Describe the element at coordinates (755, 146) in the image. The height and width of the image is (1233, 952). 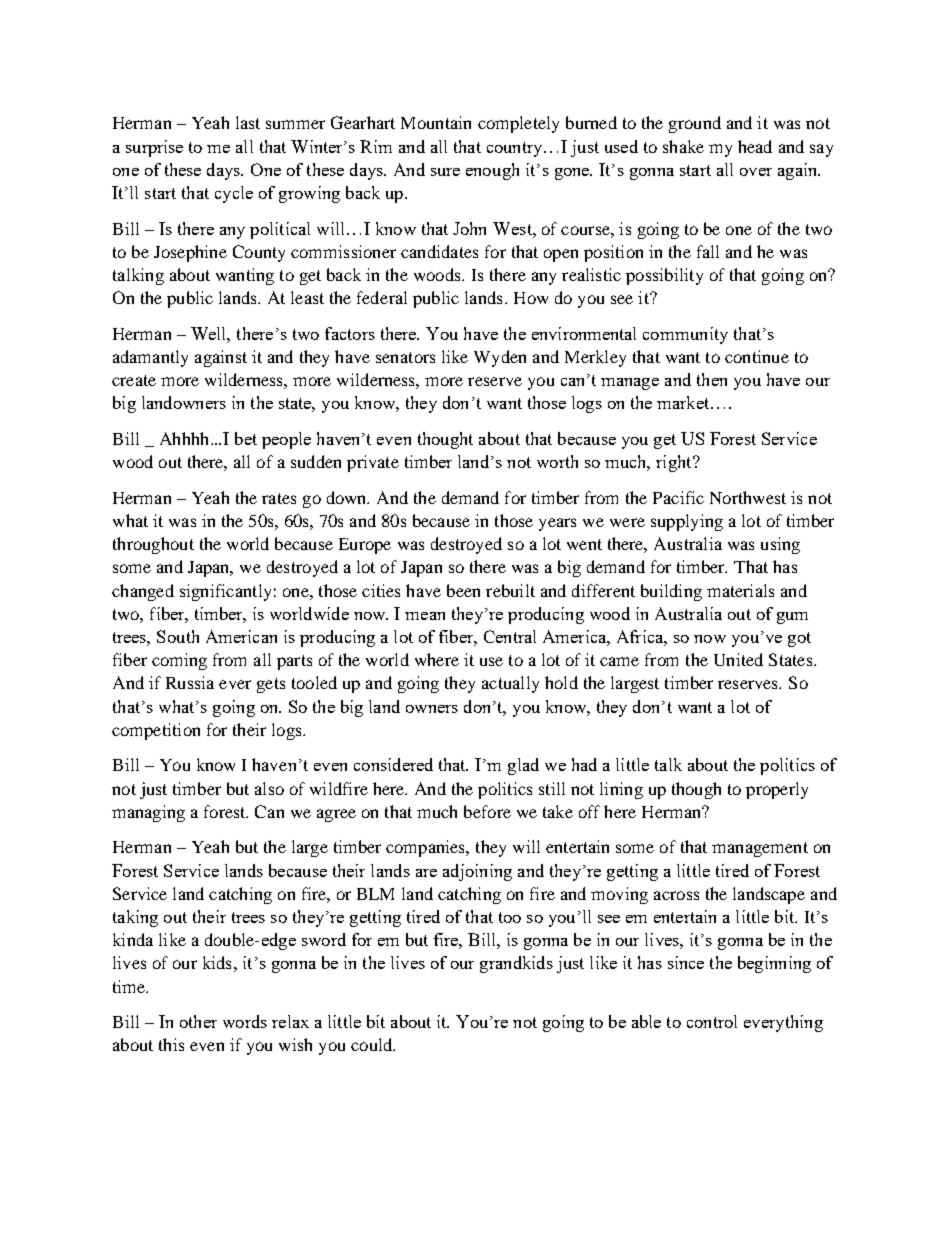
I see `head` at that location.
